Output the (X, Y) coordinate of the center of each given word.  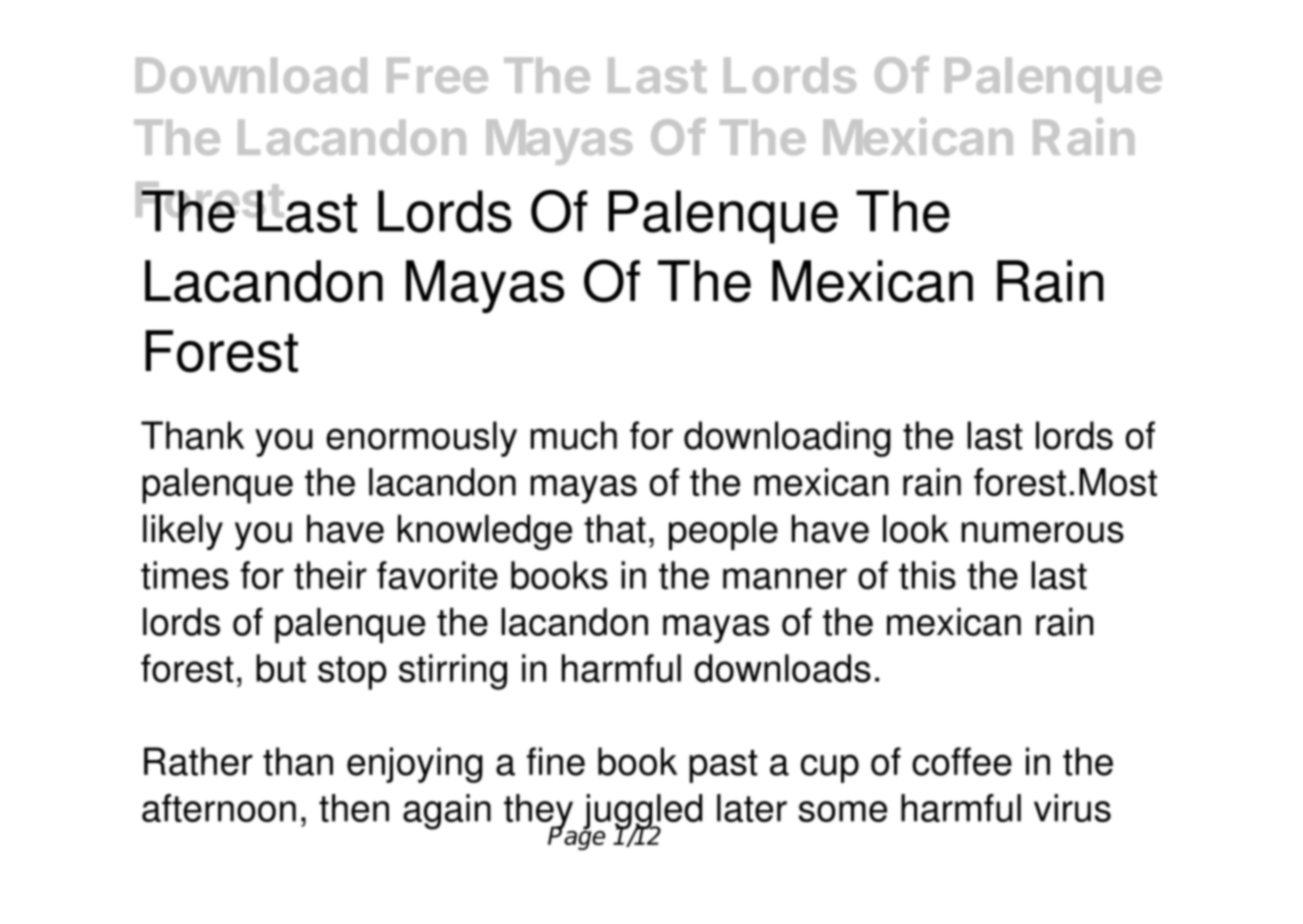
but (281, 668)
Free (437, 75)
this (927, 575)
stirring (453, 672)
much (574, 435)
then (354, 808)
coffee (962, 761)
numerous (1043, 532)
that (615, 529)
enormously (421, 439)
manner (785, 579)
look (916, 529)
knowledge (485, 532)
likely (183, 532)
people (723, 532)
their (330, 575)
